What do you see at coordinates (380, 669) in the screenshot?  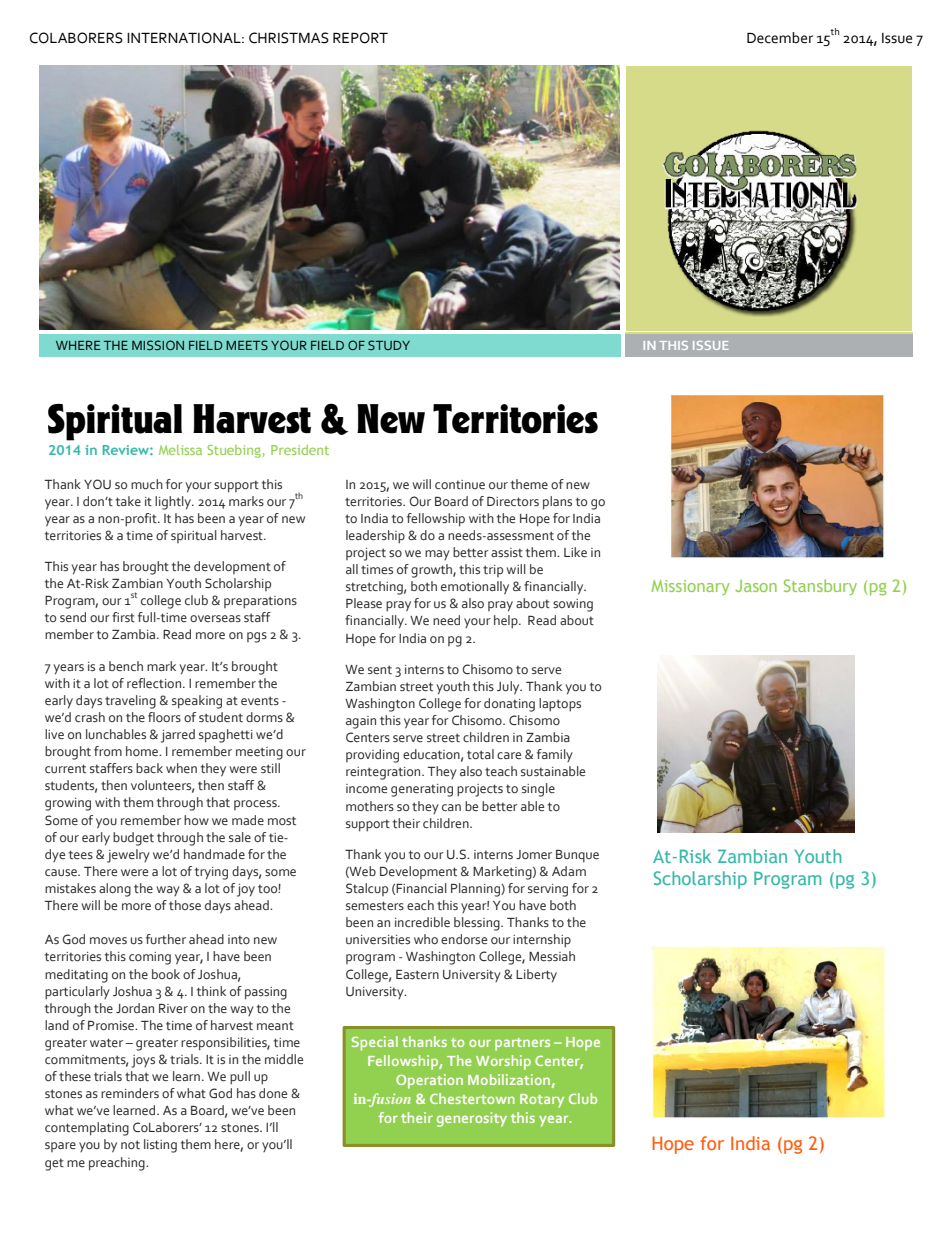 I see `sent` at bounding box center [380, 669].
